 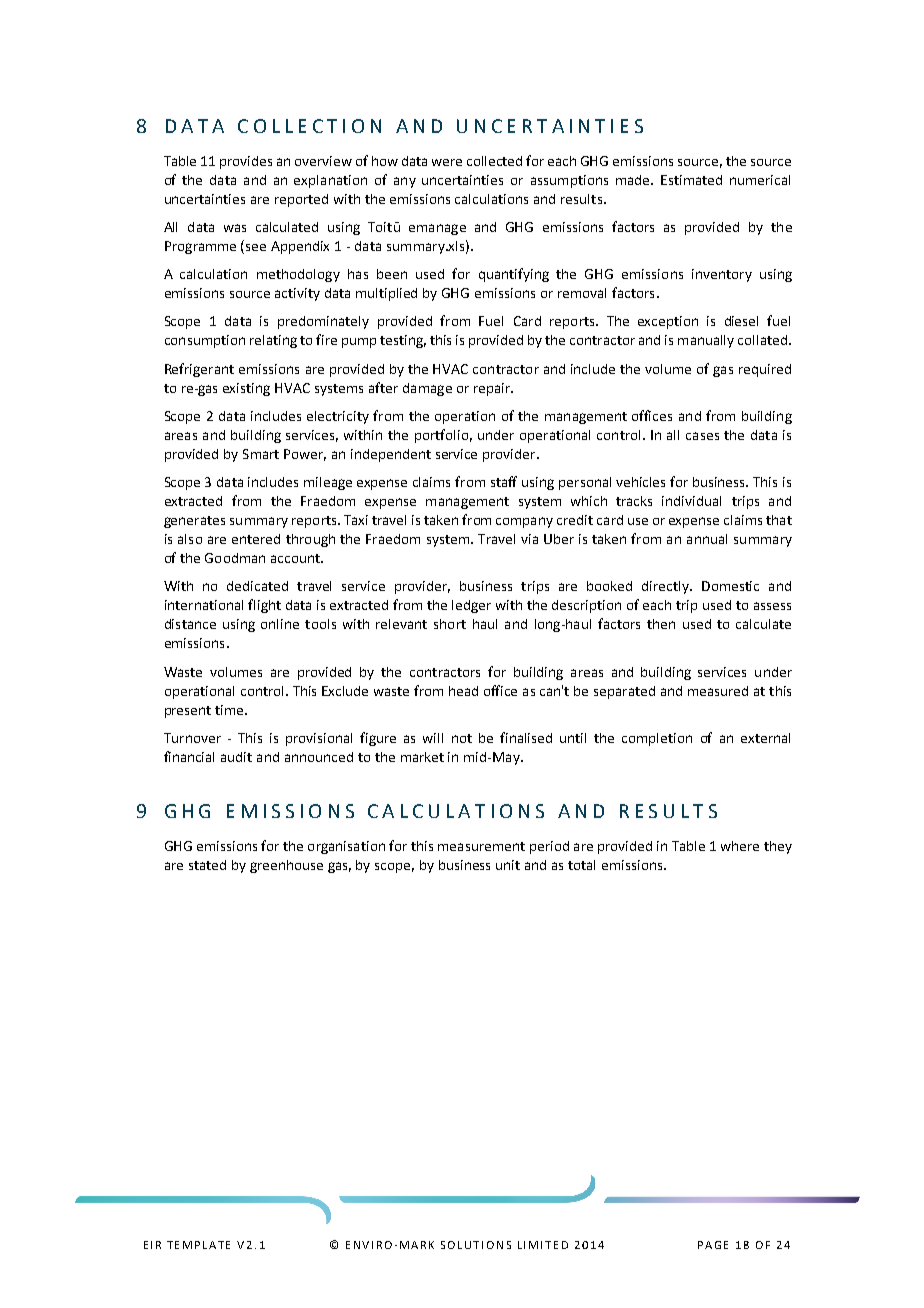 I want to click on ledger, so click(x=471, y=606).
